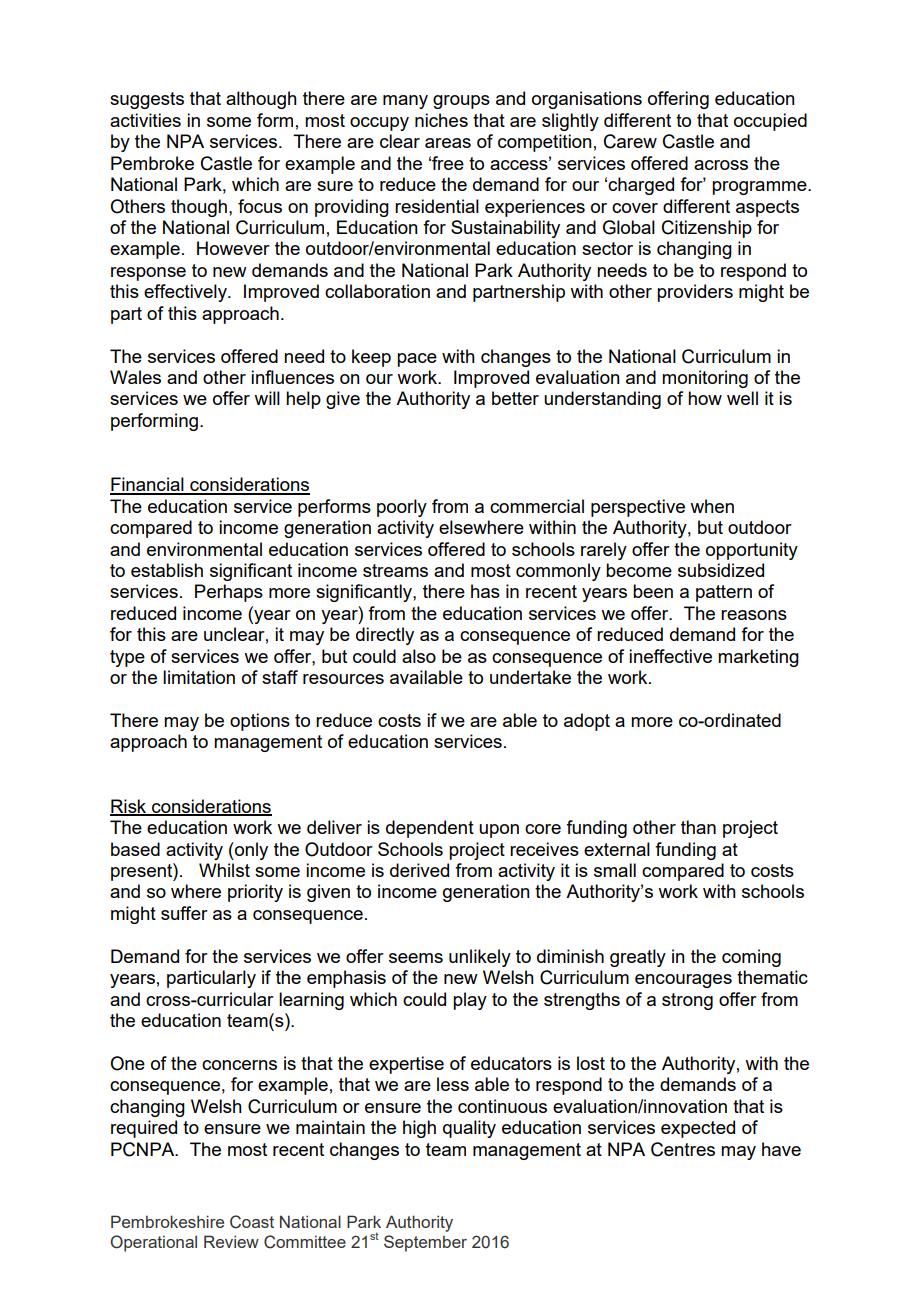 This image has height=1308, width=924. I want to click on Review, so click(231, 1241).
